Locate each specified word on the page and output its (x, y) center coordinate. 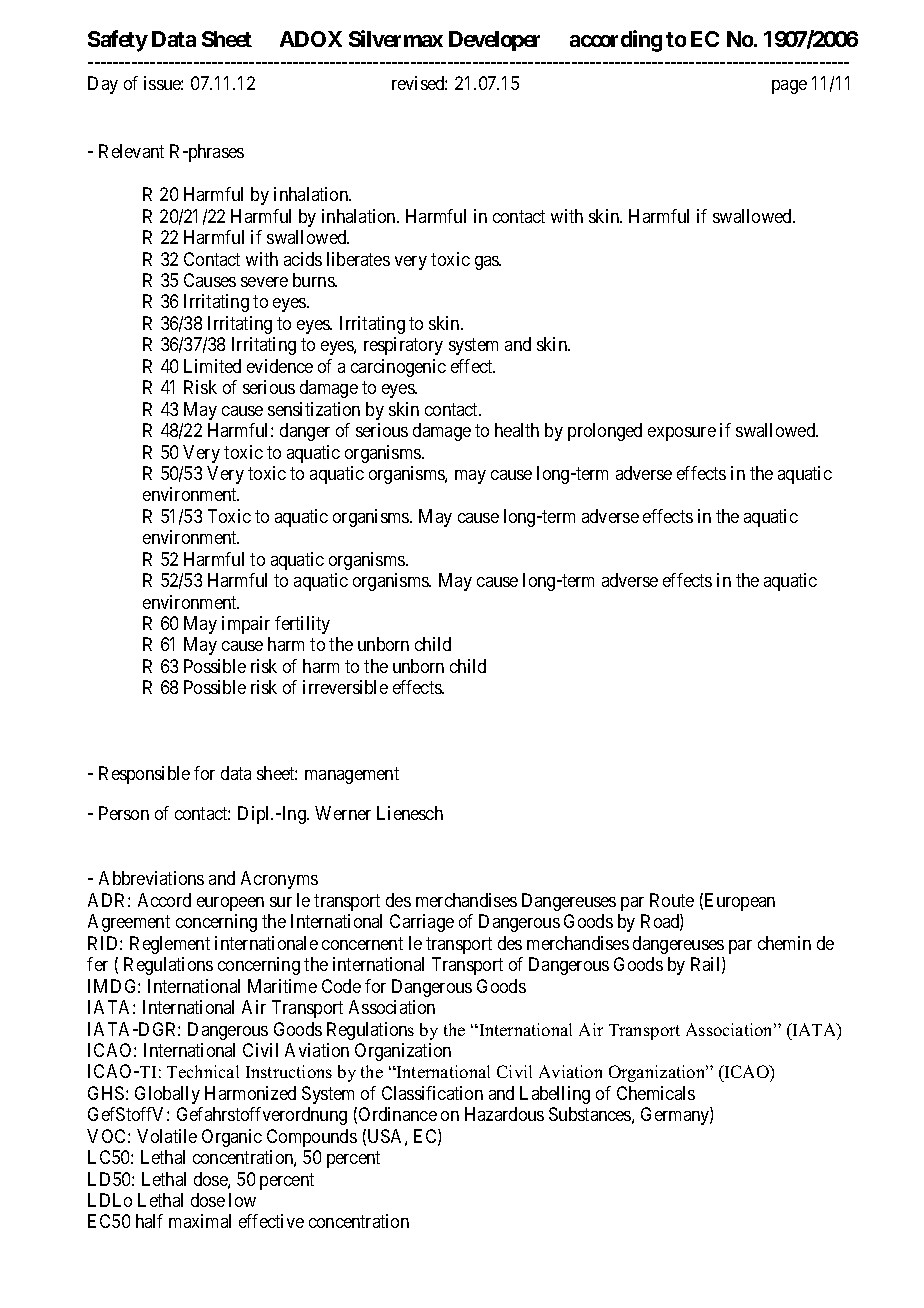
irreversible (345, 687)
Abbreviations (151, 878)
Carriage (422, 923)
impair (246, 625)
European (740, 902)
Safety (118, 41)
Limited (212, 366)
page (789, 87)
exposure (682, 434)
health (517, 430)
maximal (200, 1221)
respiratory (403, 346)
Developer (494, 41)
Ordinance (398, 1114)
